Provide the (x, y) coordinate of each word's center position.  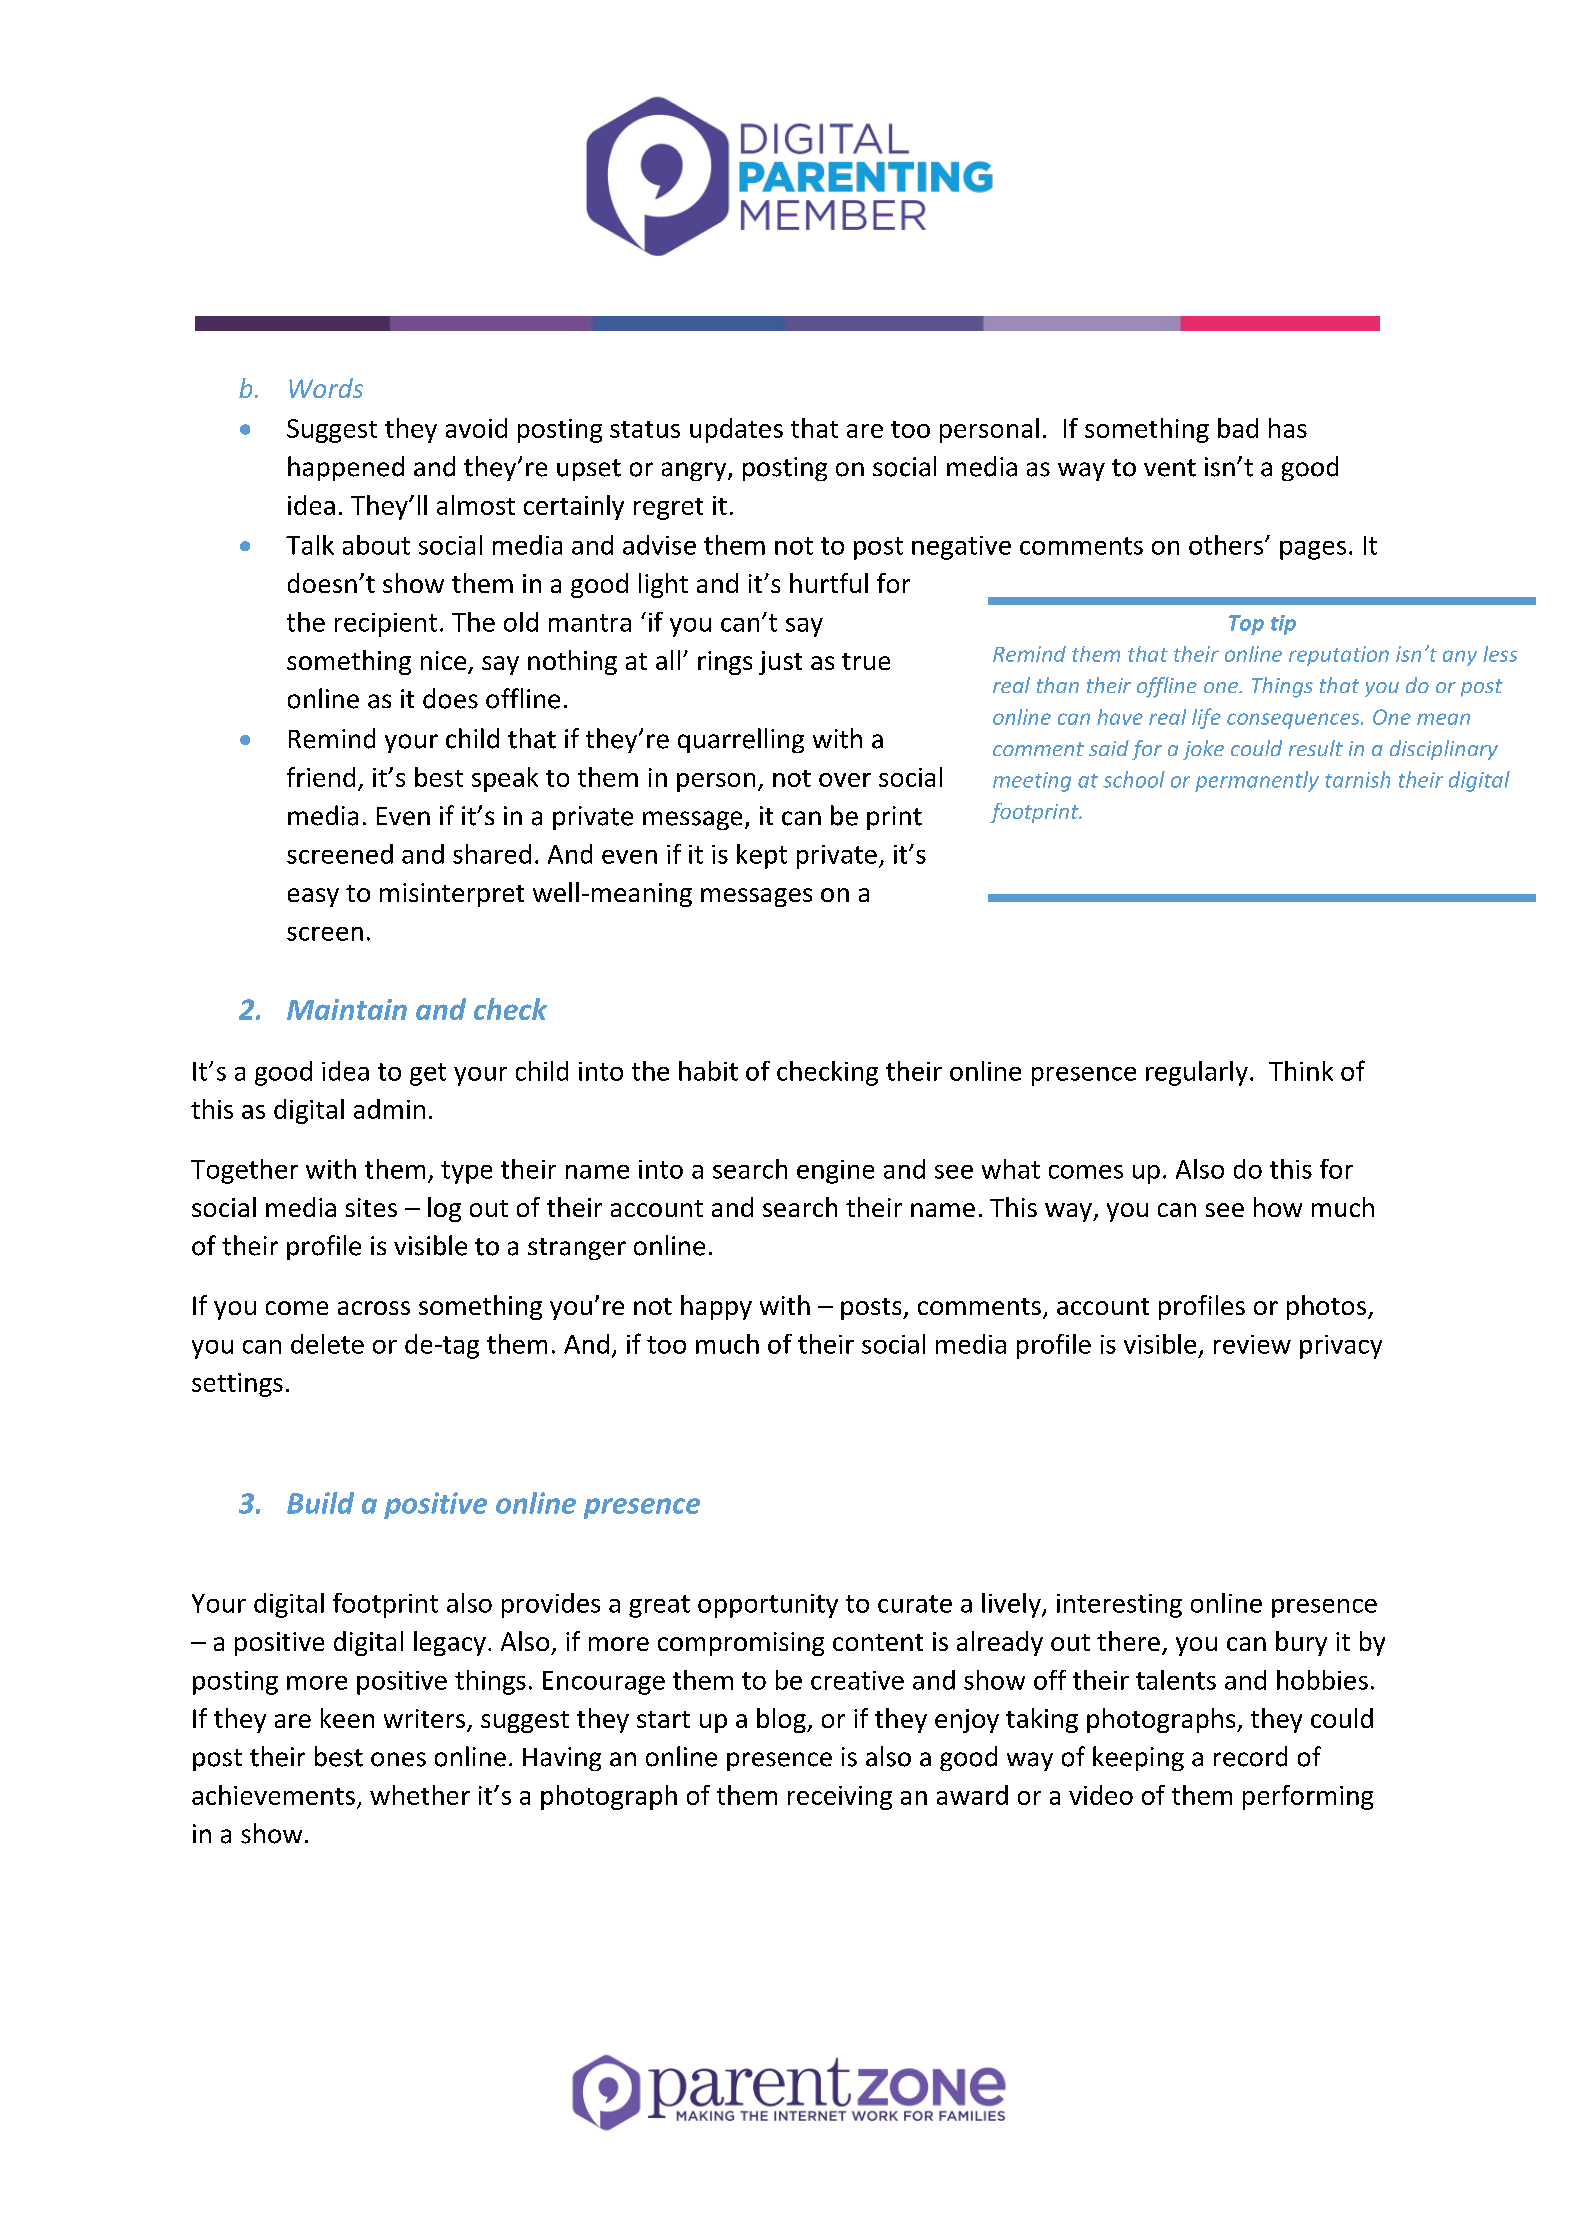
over (845, 780)
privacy (1341, 1347)
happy (716, 1307)
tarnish (1357, 779)
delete (327, 1344)
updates (736, 430)
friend (321, 777)
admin (389, 1109)
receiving (840, 1798)
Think (1301, 1071)
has (1288, 428)
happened (346, 468)
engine (835, 1172)
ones (398, 1759)
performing (1308, 1797)
